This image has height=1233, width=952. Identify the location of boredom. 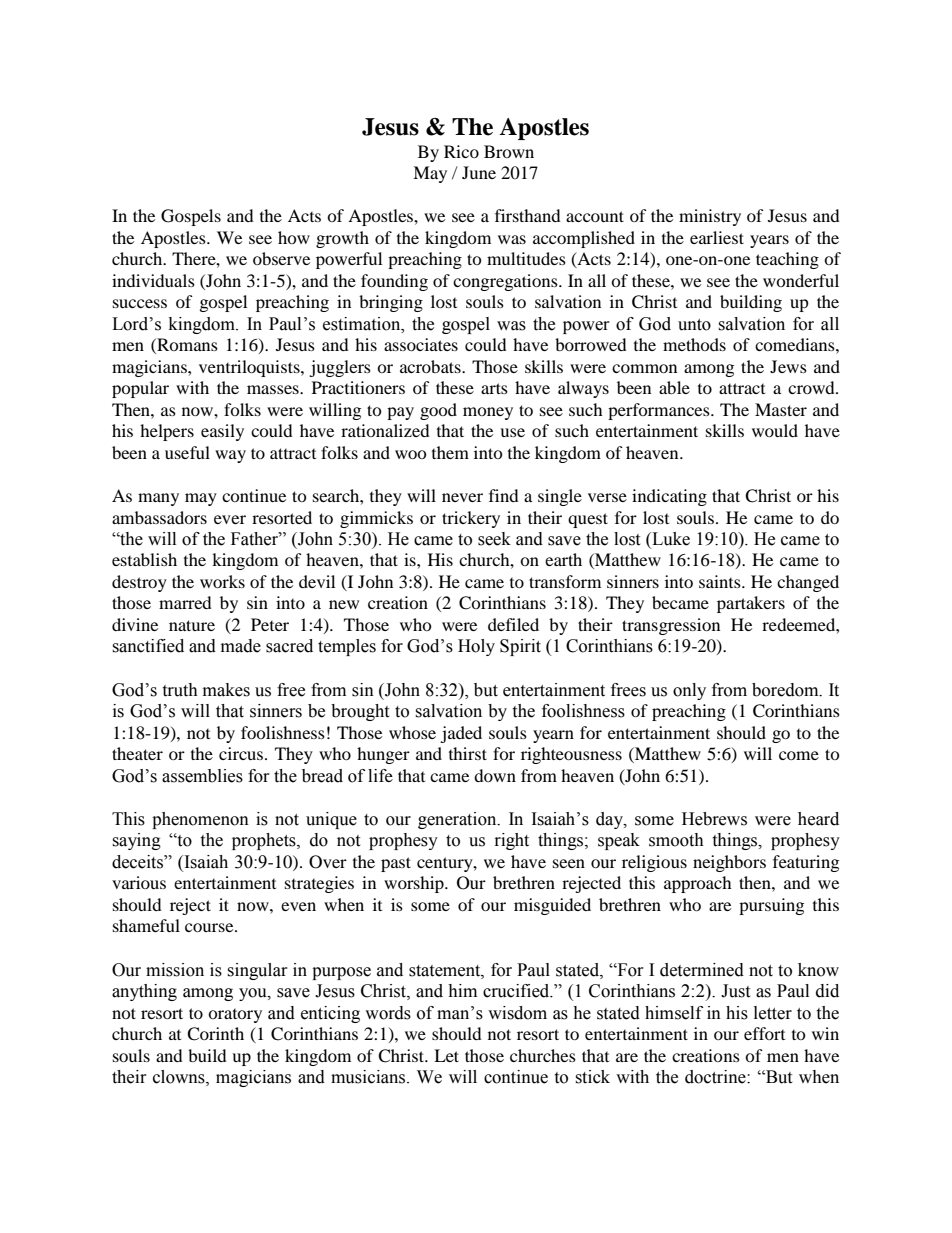
(786, 690).
